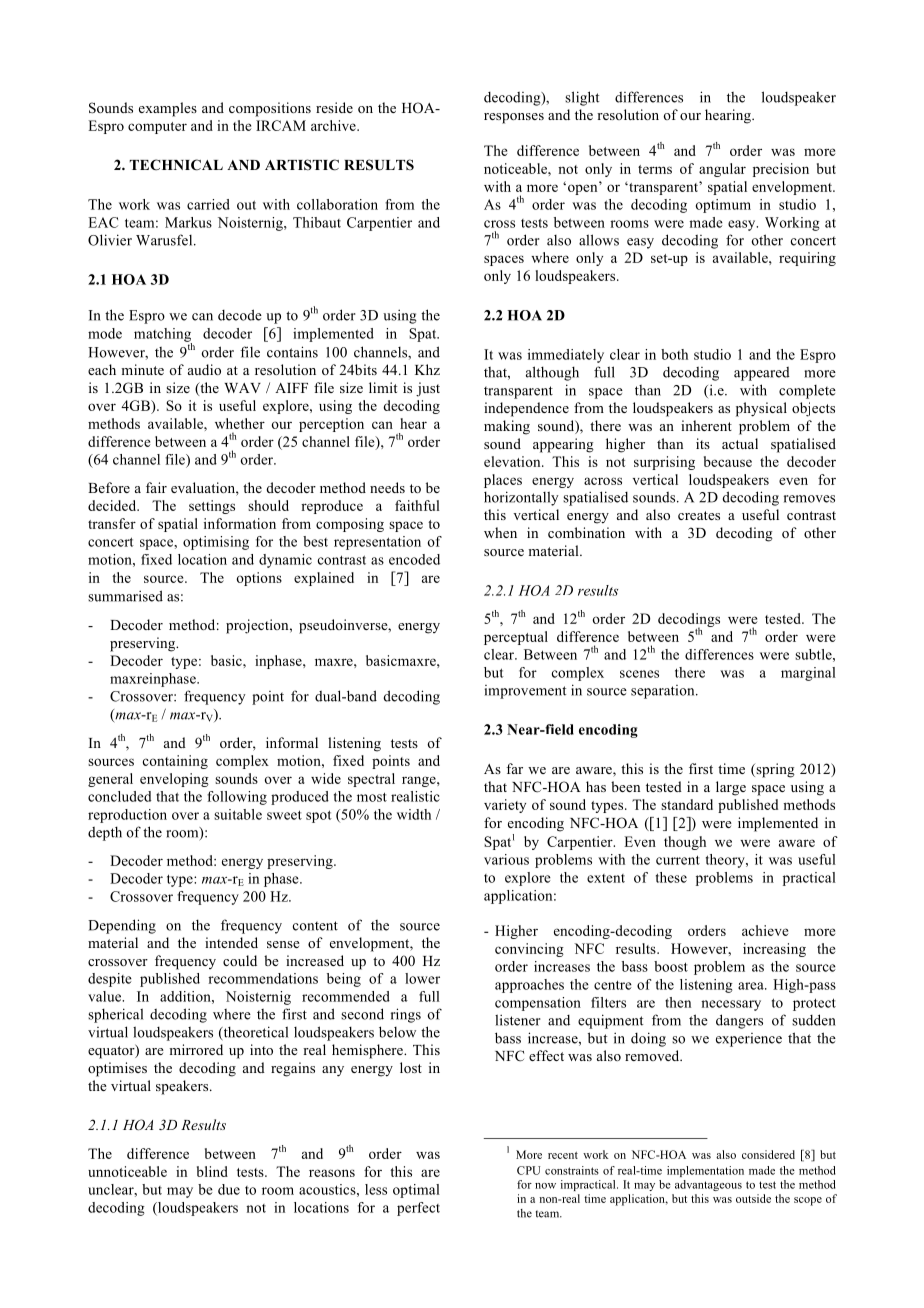  Describe the element at coordinates (514, 118) in the image. I see `responses` at that location.
